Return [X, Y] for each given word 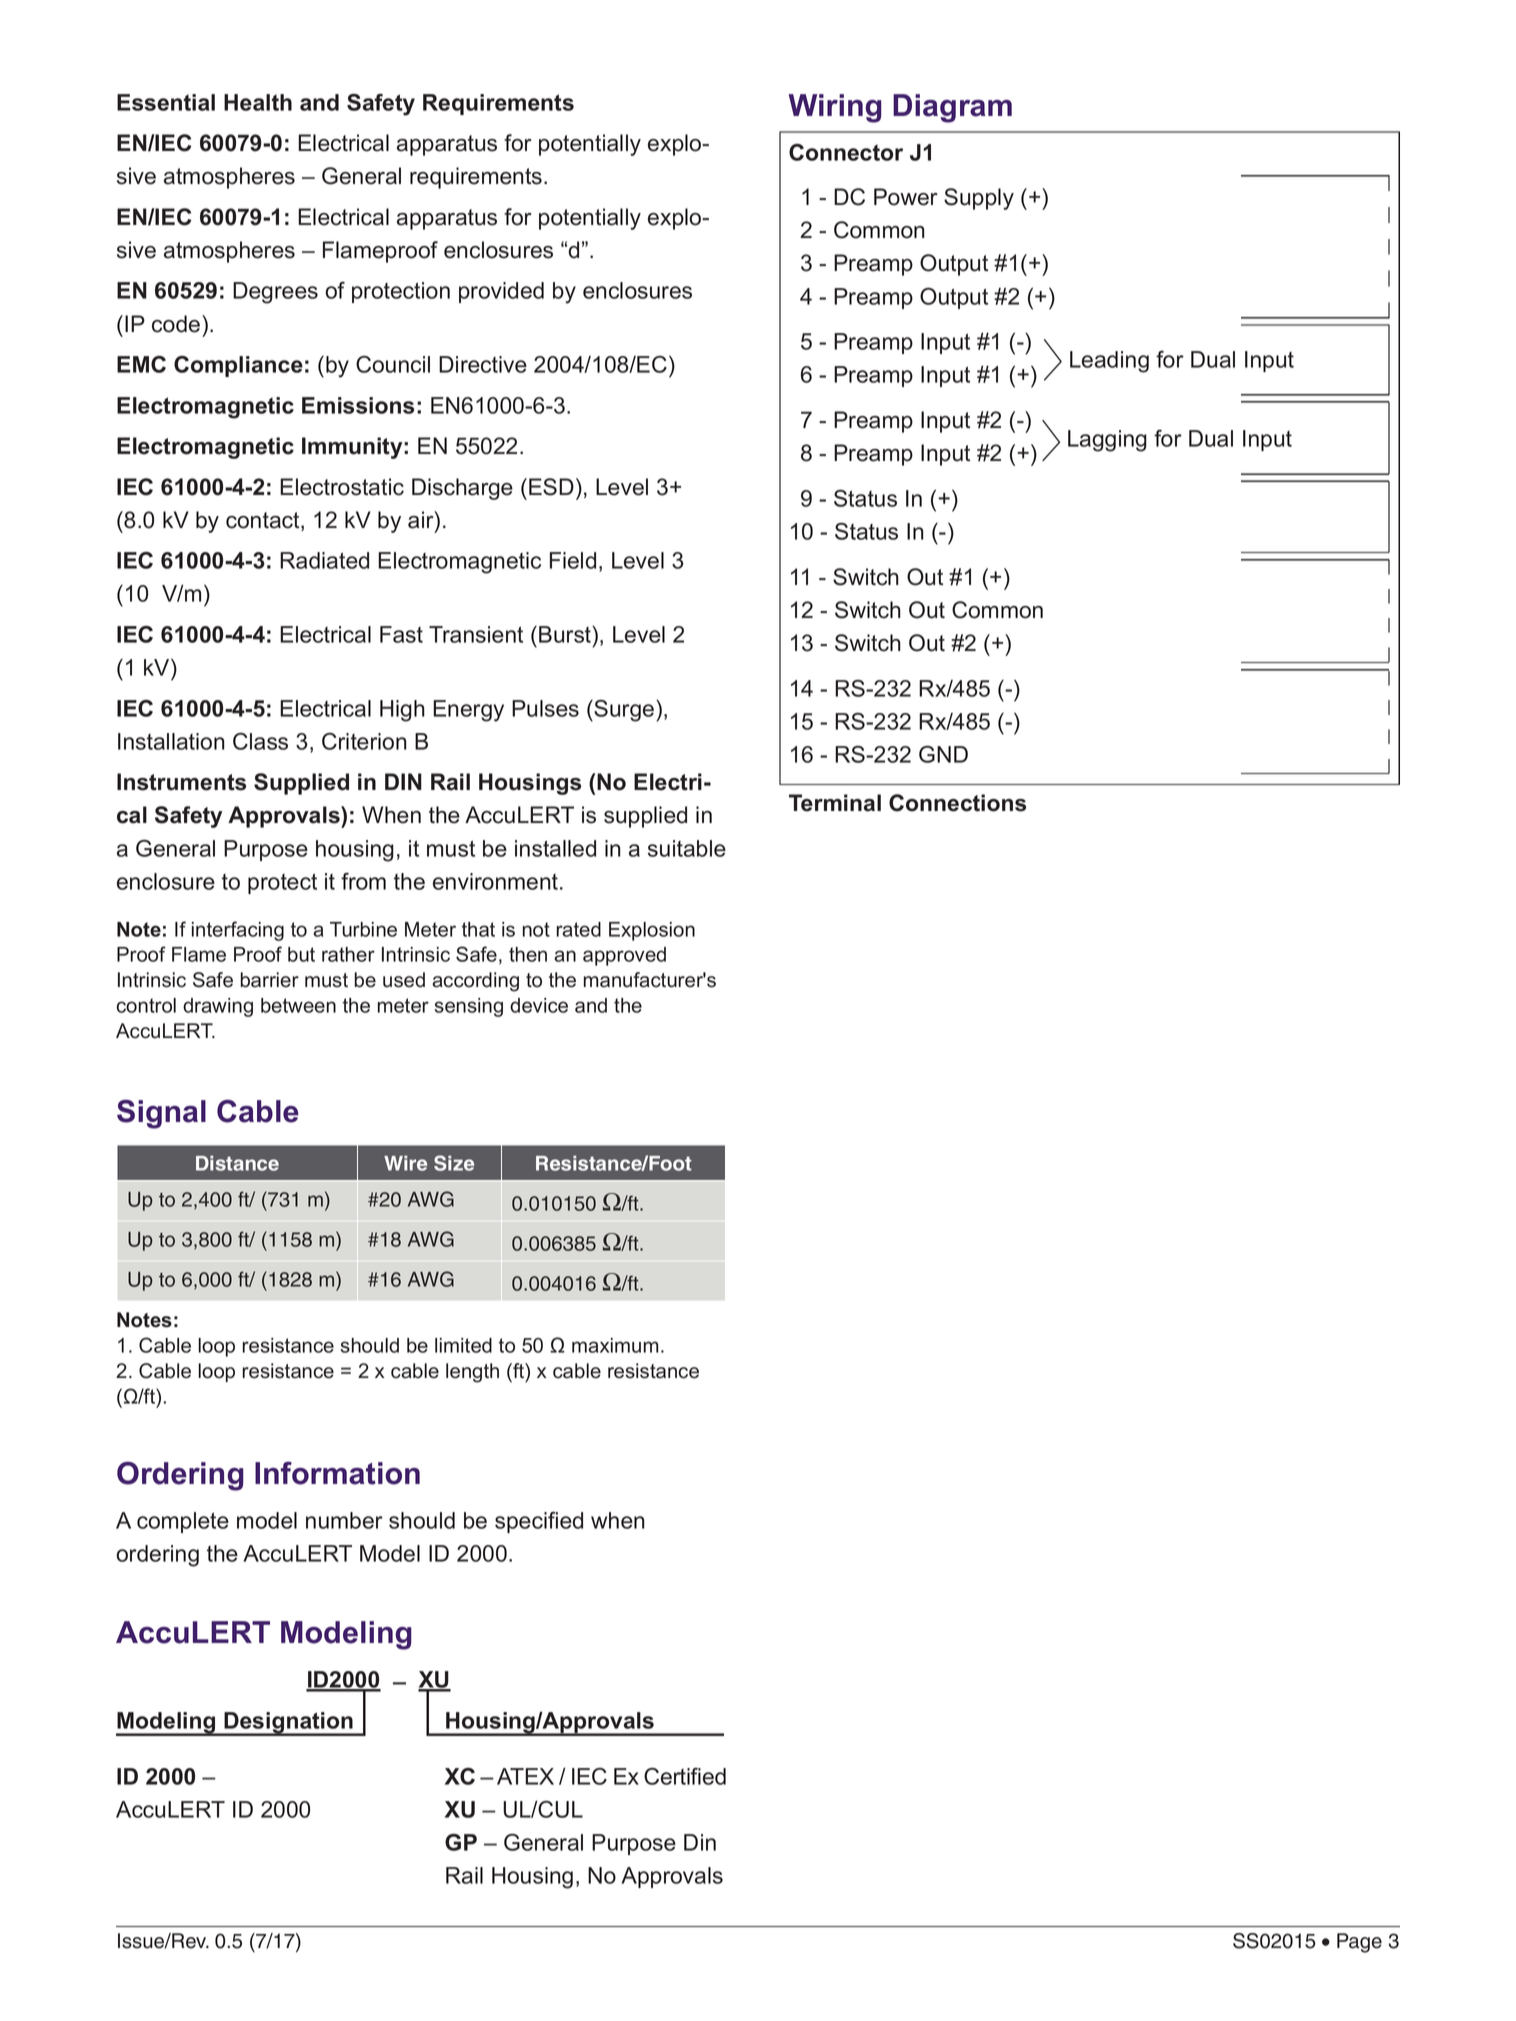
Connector [846, 152]
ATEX [525, 1776]
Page [1359, 1943]
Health [258, 102]
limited [463, 1345]
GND [943, 754]
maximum [615, 1345]
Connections [957, 803]
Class [260, 741]
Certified [685, 1776]
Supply [979, 199]
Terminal [835, 803]
